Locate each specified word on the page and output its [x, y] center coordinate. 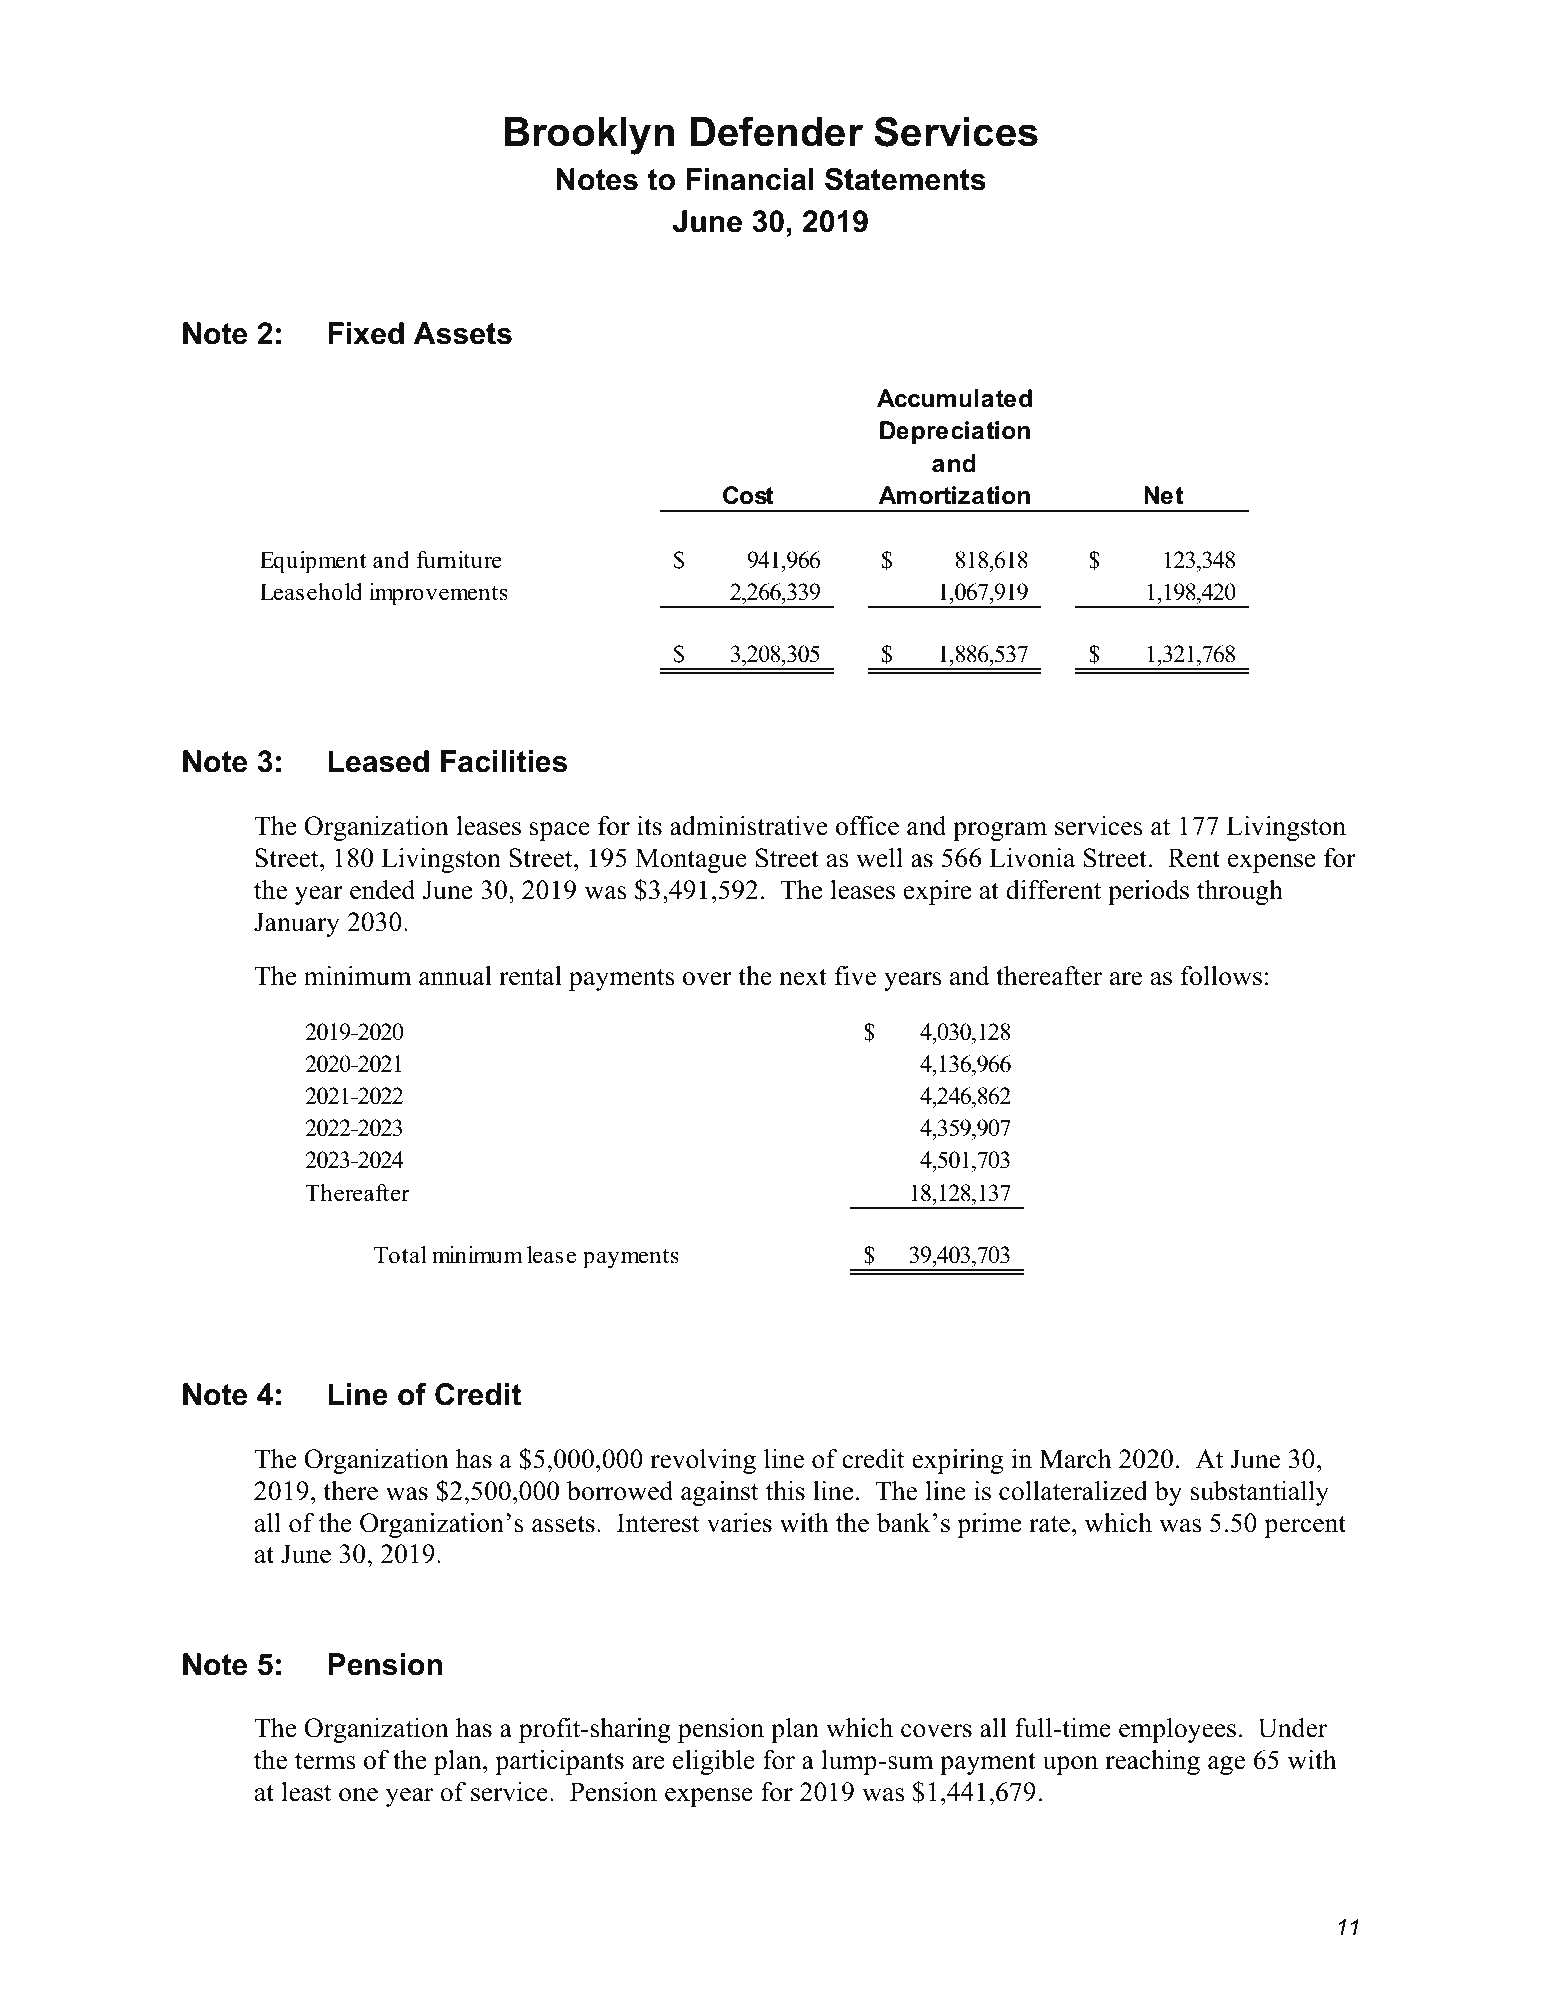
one [358, 1795]
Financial [750, 179]
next [803, 977]
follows [1221, 976]
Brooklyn [589, 136]
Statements [905, 179]
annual [455, 976]
